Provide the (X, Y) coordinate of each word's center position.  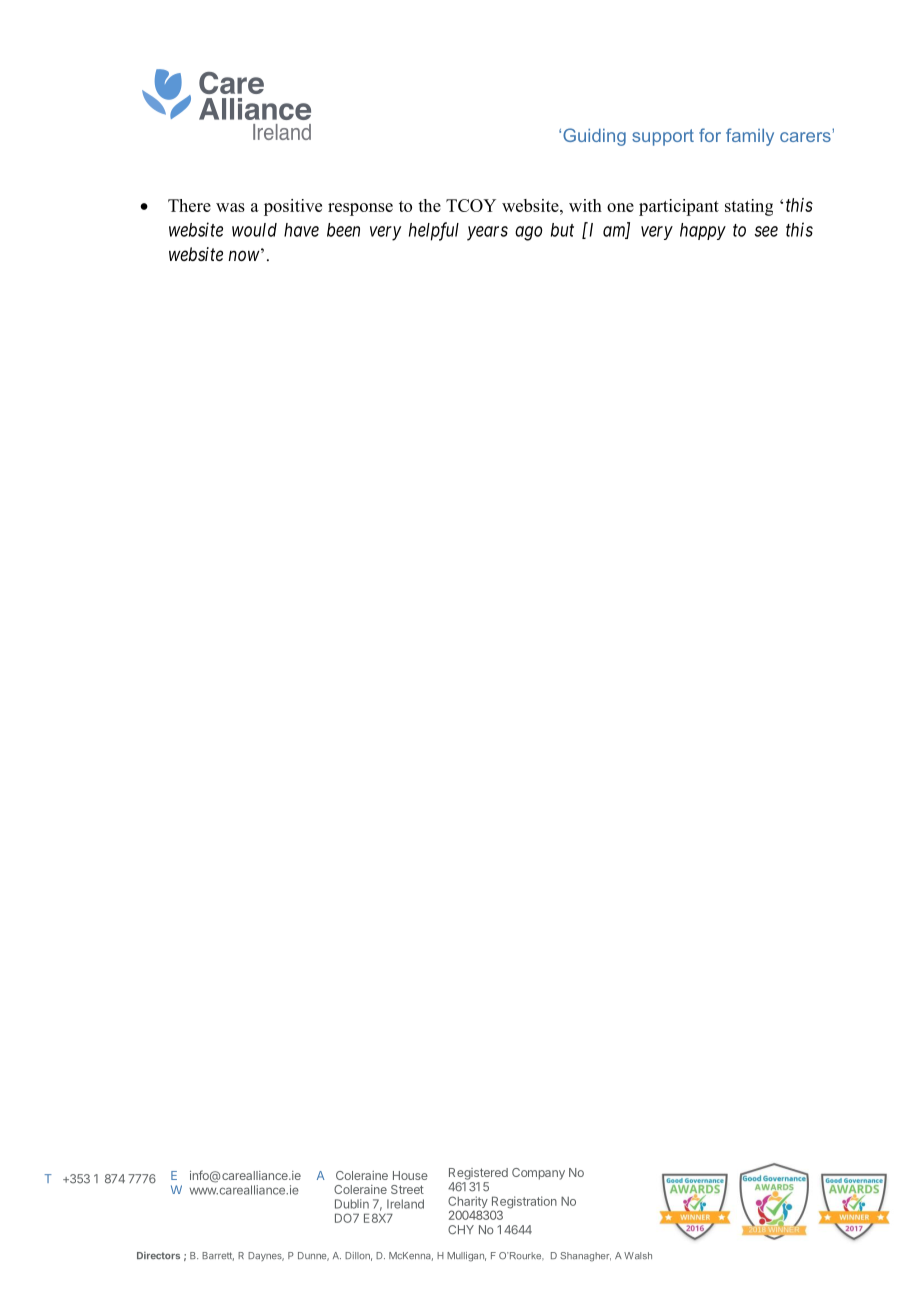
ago (529, 233)
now (244, 255)
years (487, 233)
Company (538, 1174)
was (230, 207)
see (766, 231)
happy (703, 231)
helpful (434, 231)
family (750, 137)
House (410, 1175)
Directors (158, 1255)
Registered (478, 1174)
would (254, 230)
